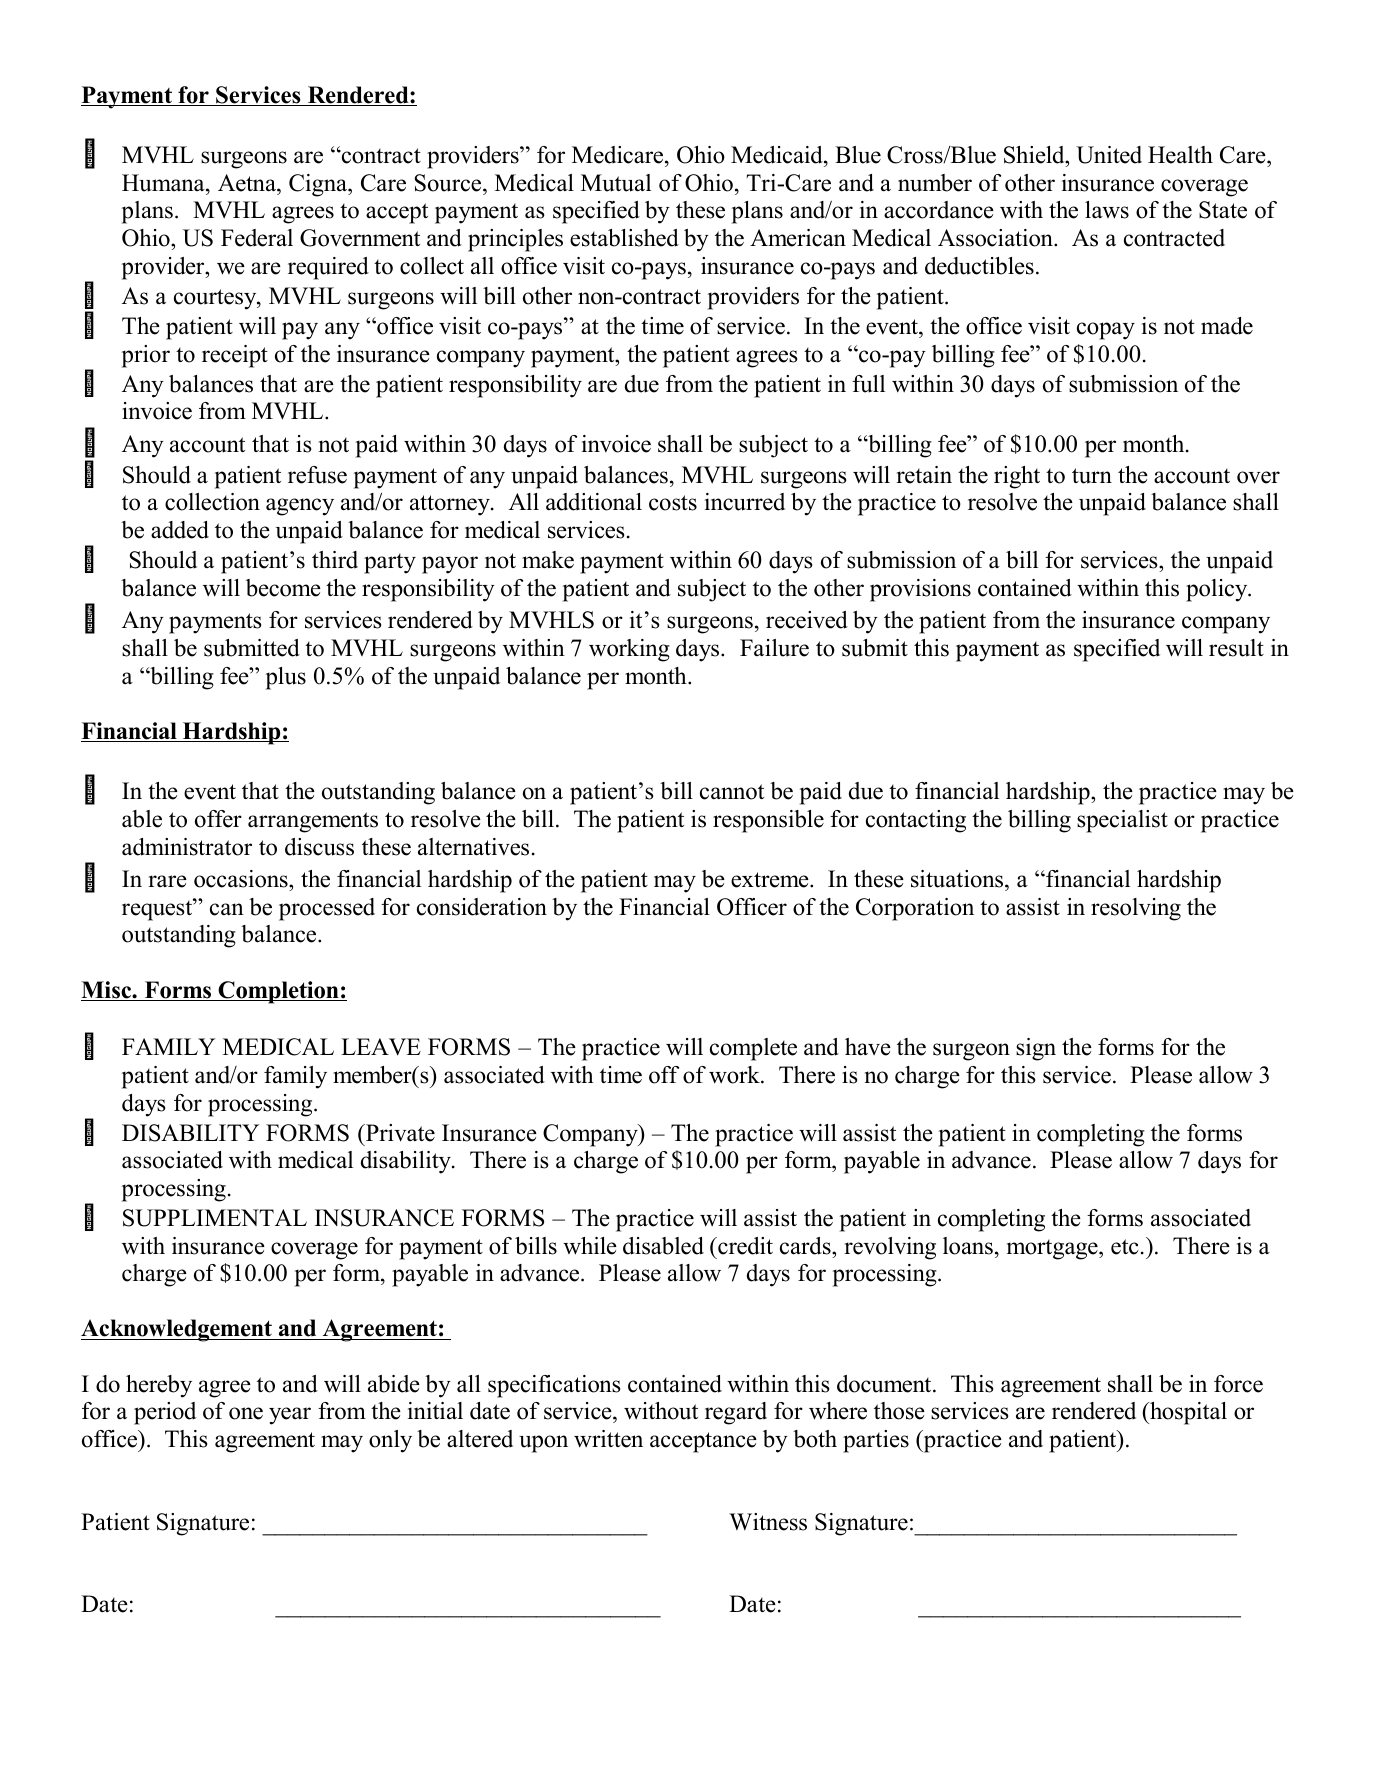  Describe the element at coordinates (673, 503) in the document. I see `costs` at that location.
